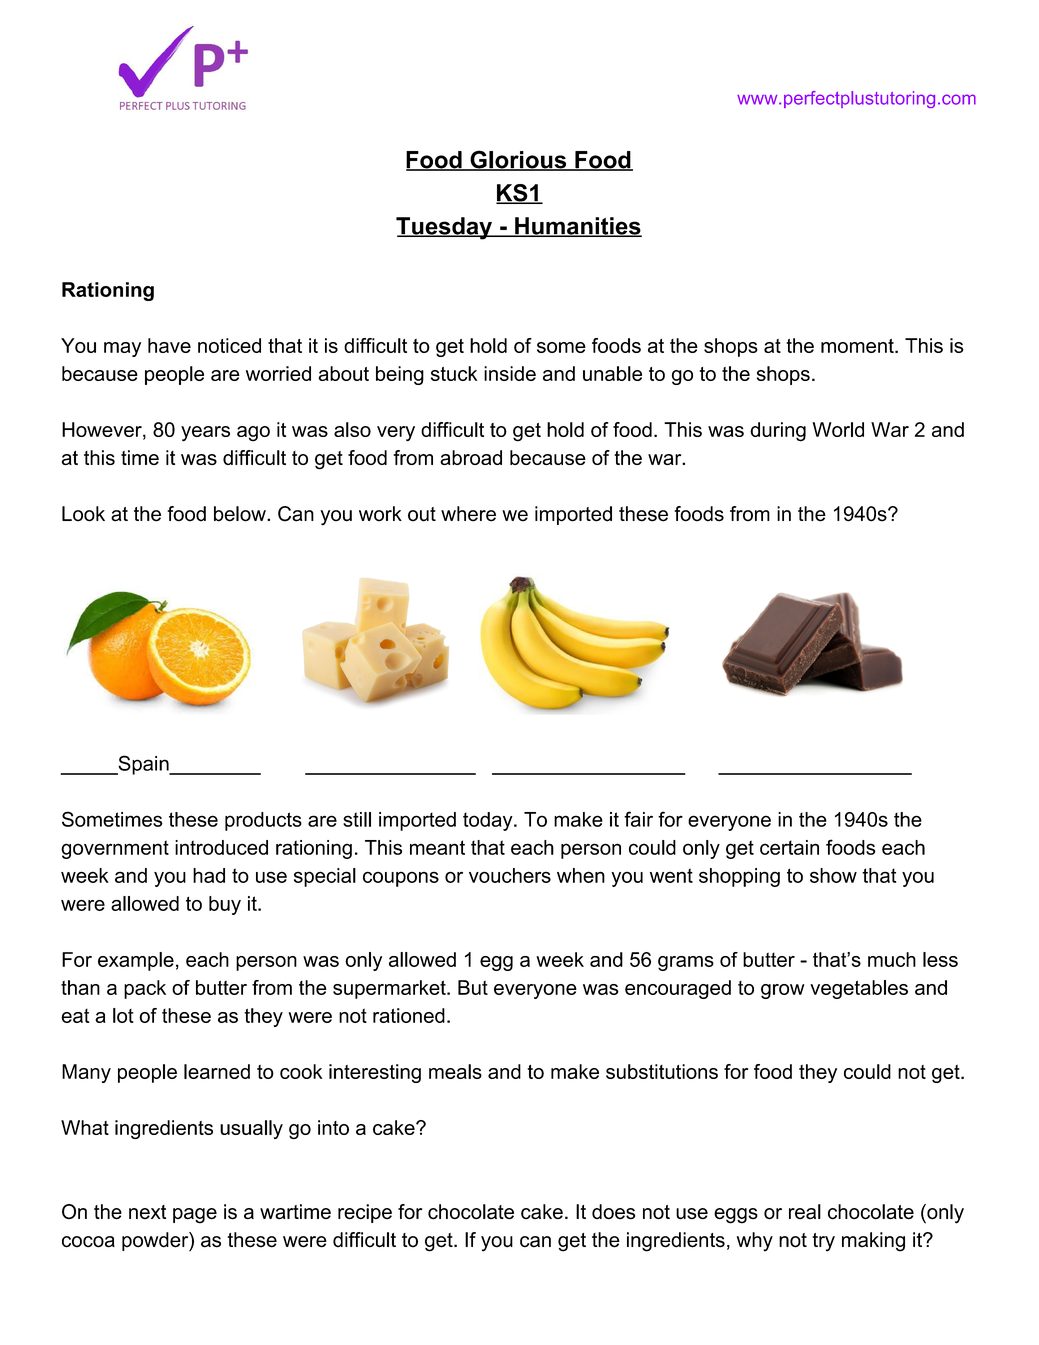 The width and height of the image is (1039, 1345). Describe the element at coordinates (613, 1212) in the image. I see `does` at that location.
